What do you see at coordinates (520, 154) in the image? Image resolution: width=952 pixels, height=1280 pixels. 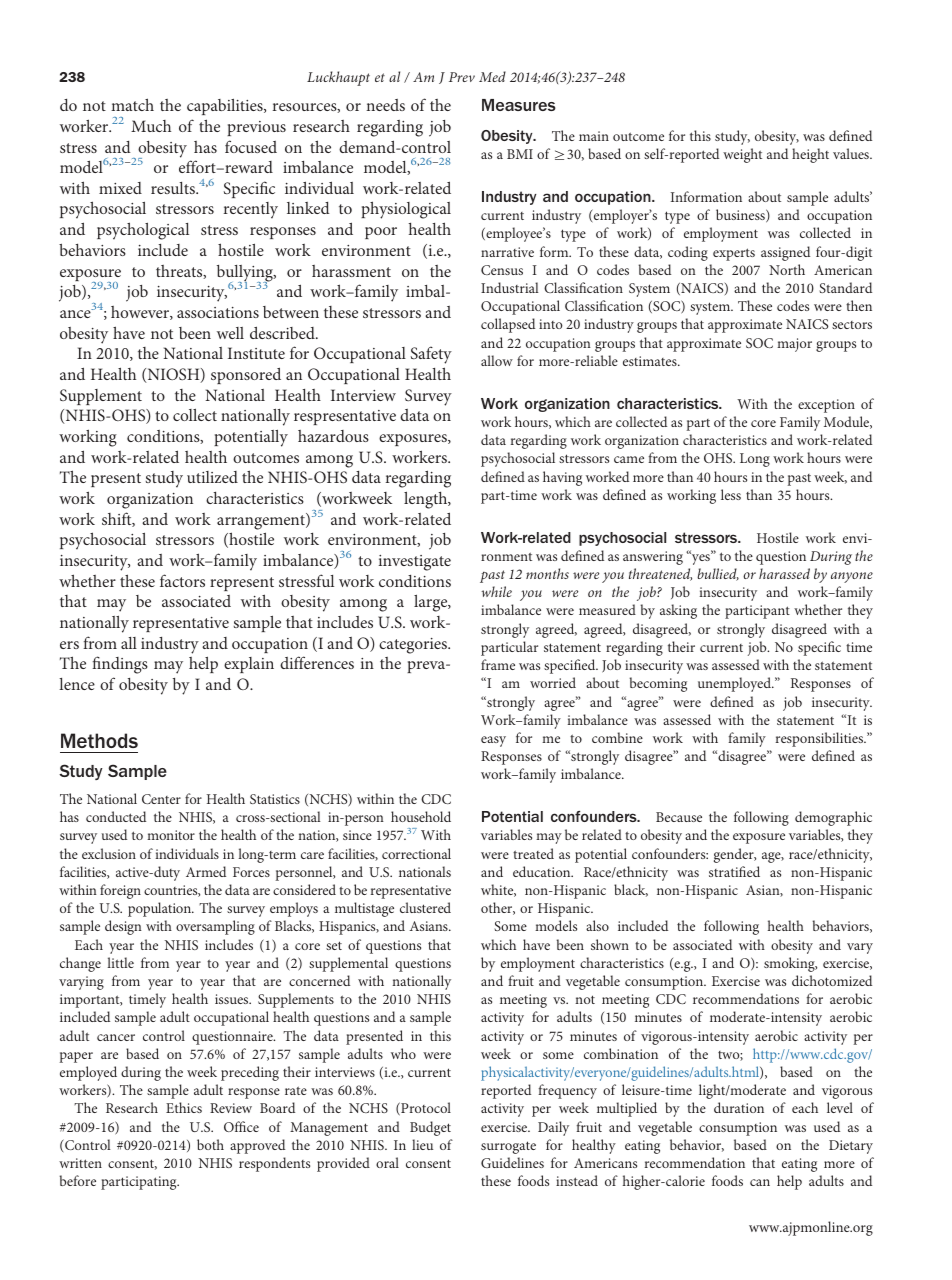 I see `BMI` at bounding box center [520, 154].
